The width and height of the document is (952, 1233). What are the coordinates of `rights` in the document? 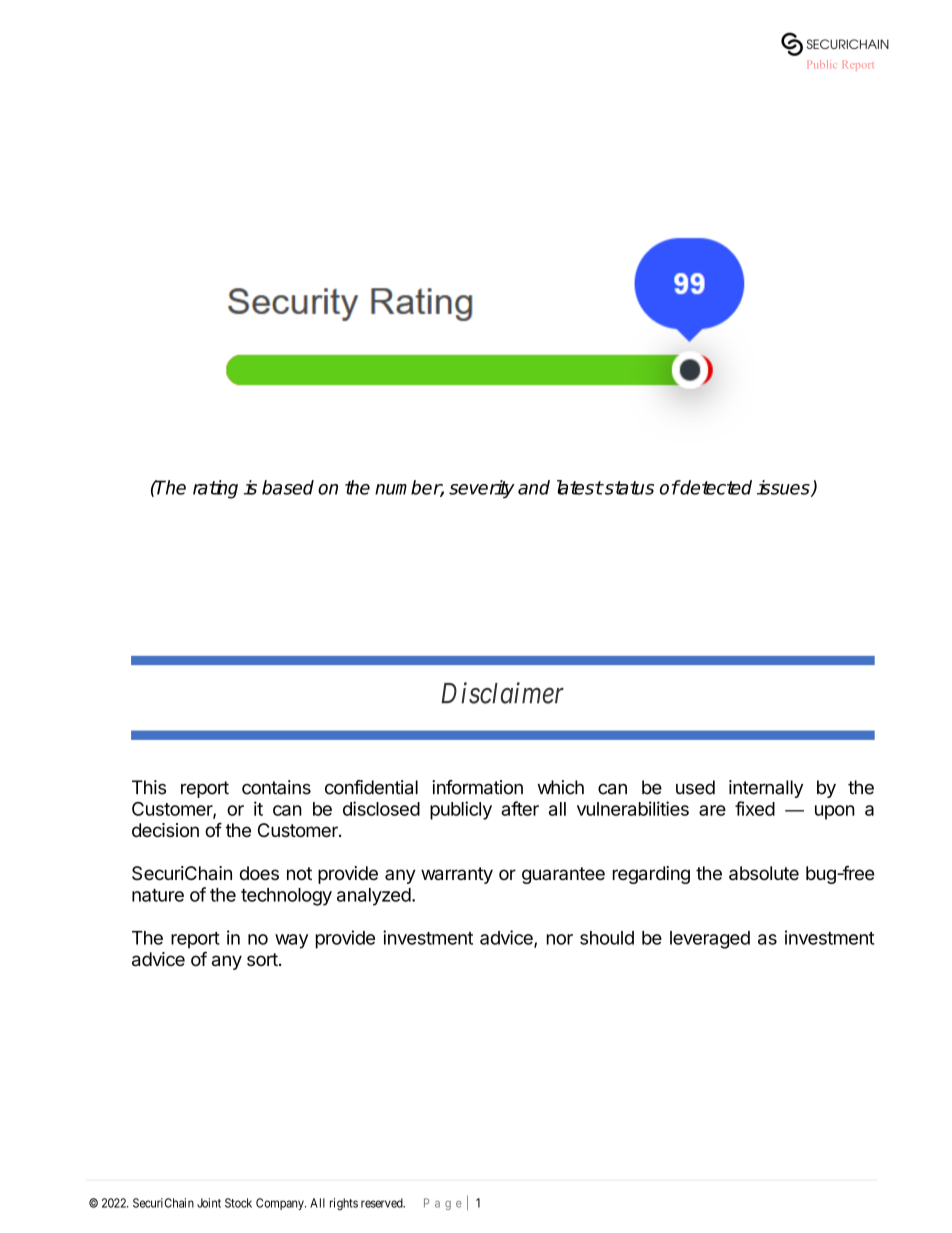 It's located at (344, 1204).
